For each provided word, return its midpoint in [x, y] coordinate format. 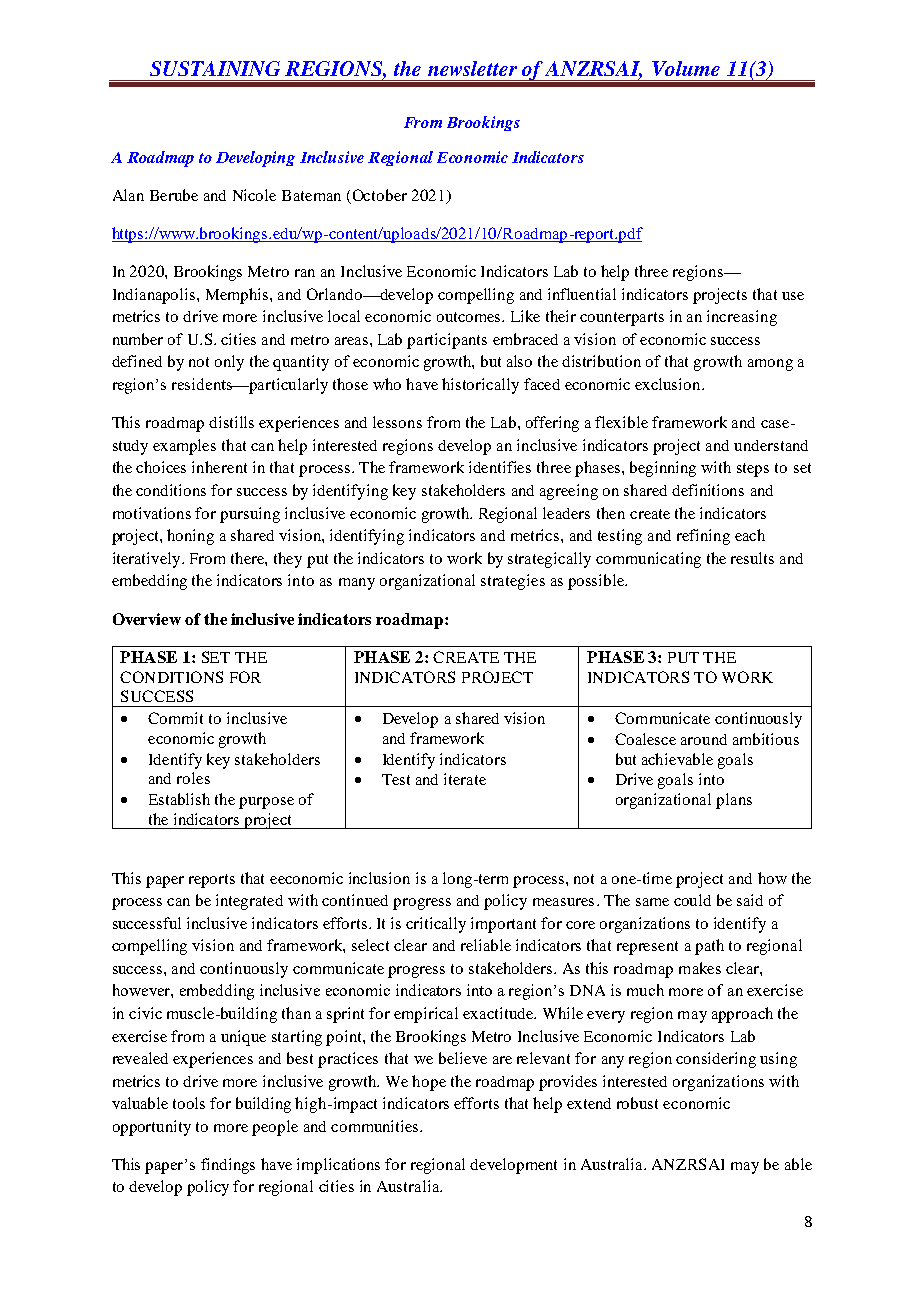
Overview [147, 619]
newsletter [472, 68]
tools [189, 1103]
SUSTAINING [215, 68]
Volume [686, 68]
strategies [513, 582]
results [752, 558]
